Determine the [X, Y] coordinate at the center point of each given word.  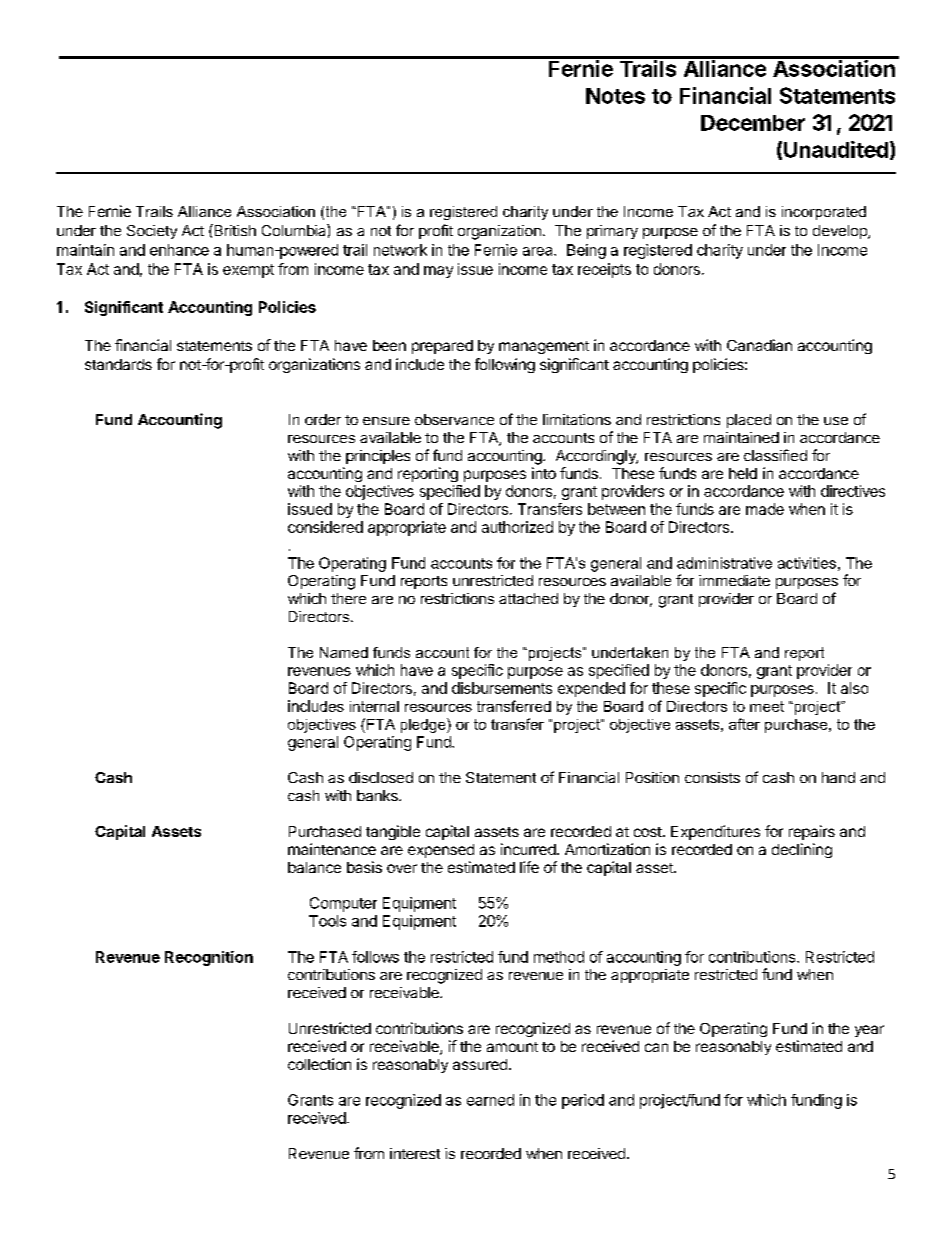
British [234, 230]
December [753, 123]
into [544, 473]
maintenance [332, 849]
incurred [528, 849]
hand [838, 777]
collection [319, 1064]
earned [490, 1100]
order [323, 419]
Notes [615, 96]
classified [775, 455]
